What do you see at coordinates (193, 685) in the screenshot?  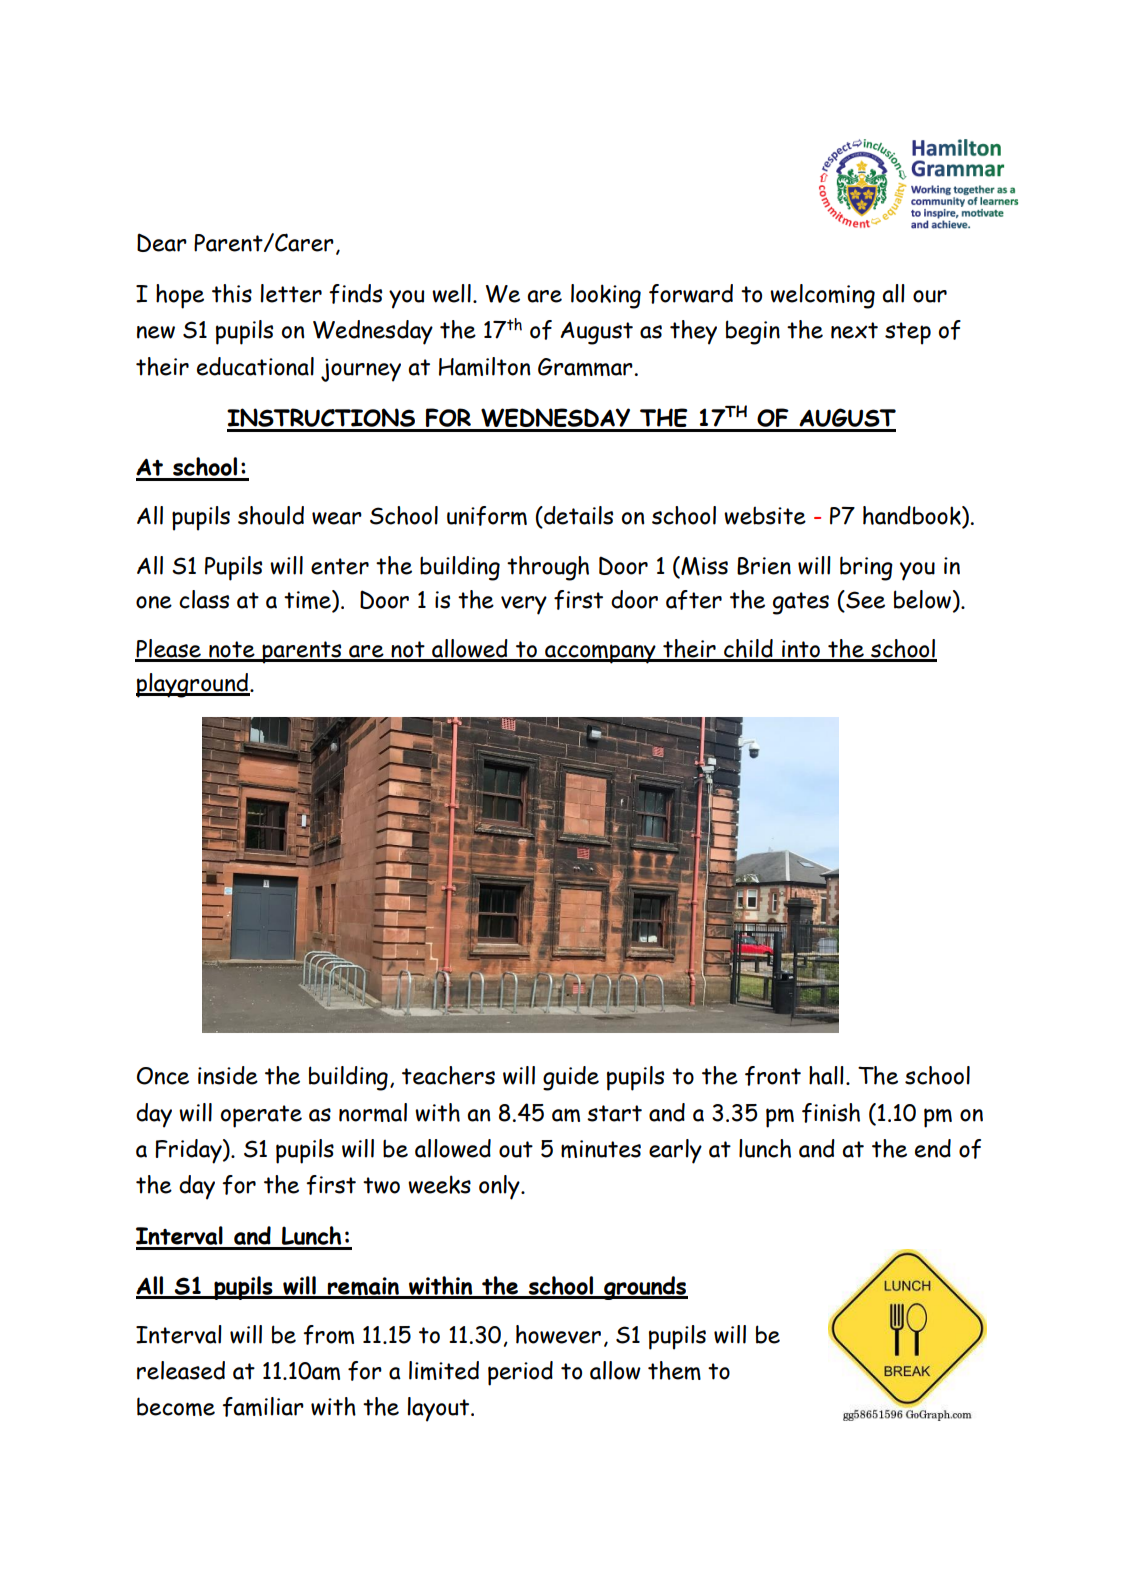 I see `playground` at bounding box center [193, 685].
